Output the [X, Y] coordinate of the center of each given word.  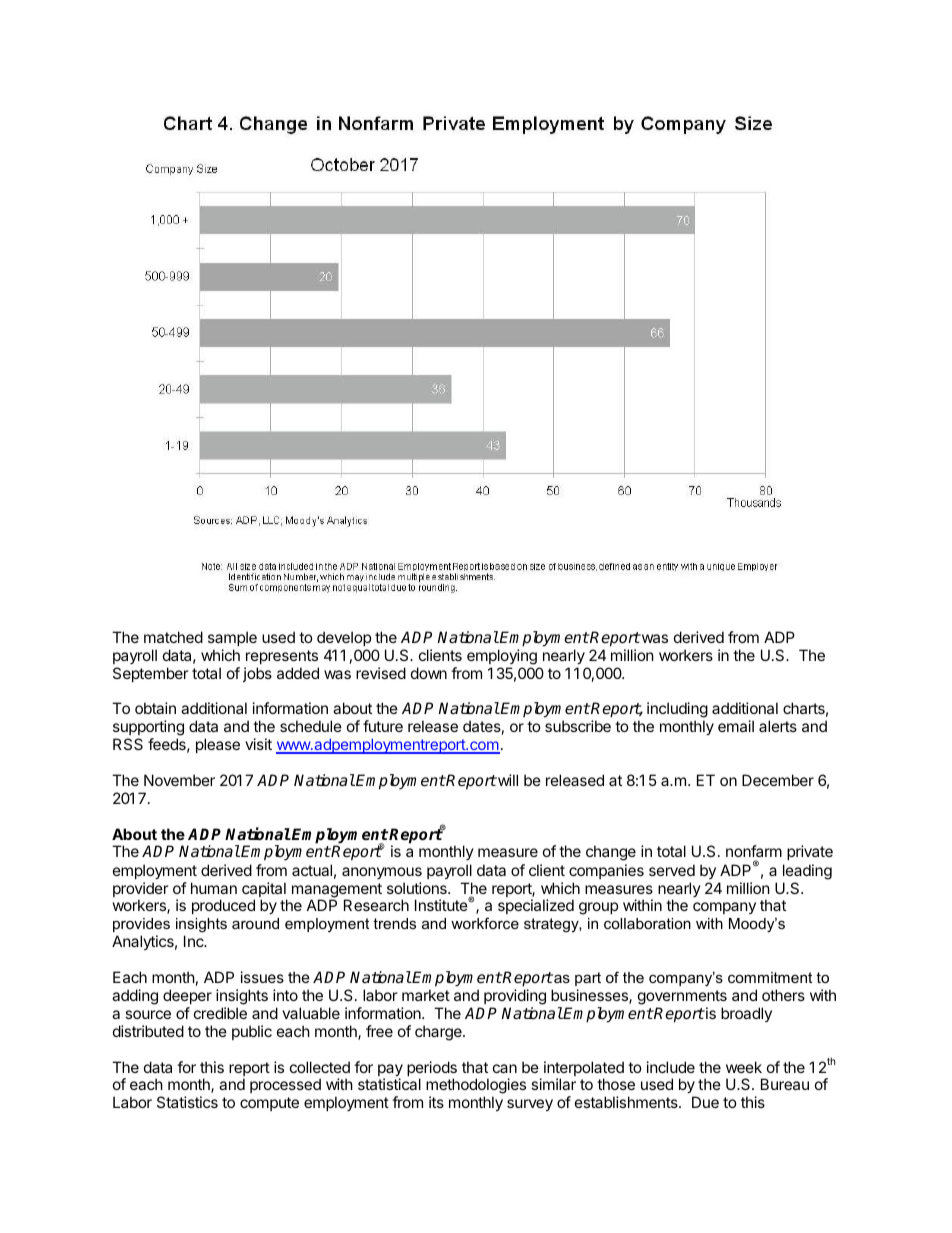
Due [705, 1102]
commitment [770, 977]
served [672, 870]
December [778, 780]
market [426, 995]
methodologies [476, 1087]
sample [232, 638]
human [214, 888]
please [218, 745]
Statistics [187, 1102]
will [507, 780]
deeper [187, 996]
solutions [418, 888]
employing [502, 657]
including [677, 711]
